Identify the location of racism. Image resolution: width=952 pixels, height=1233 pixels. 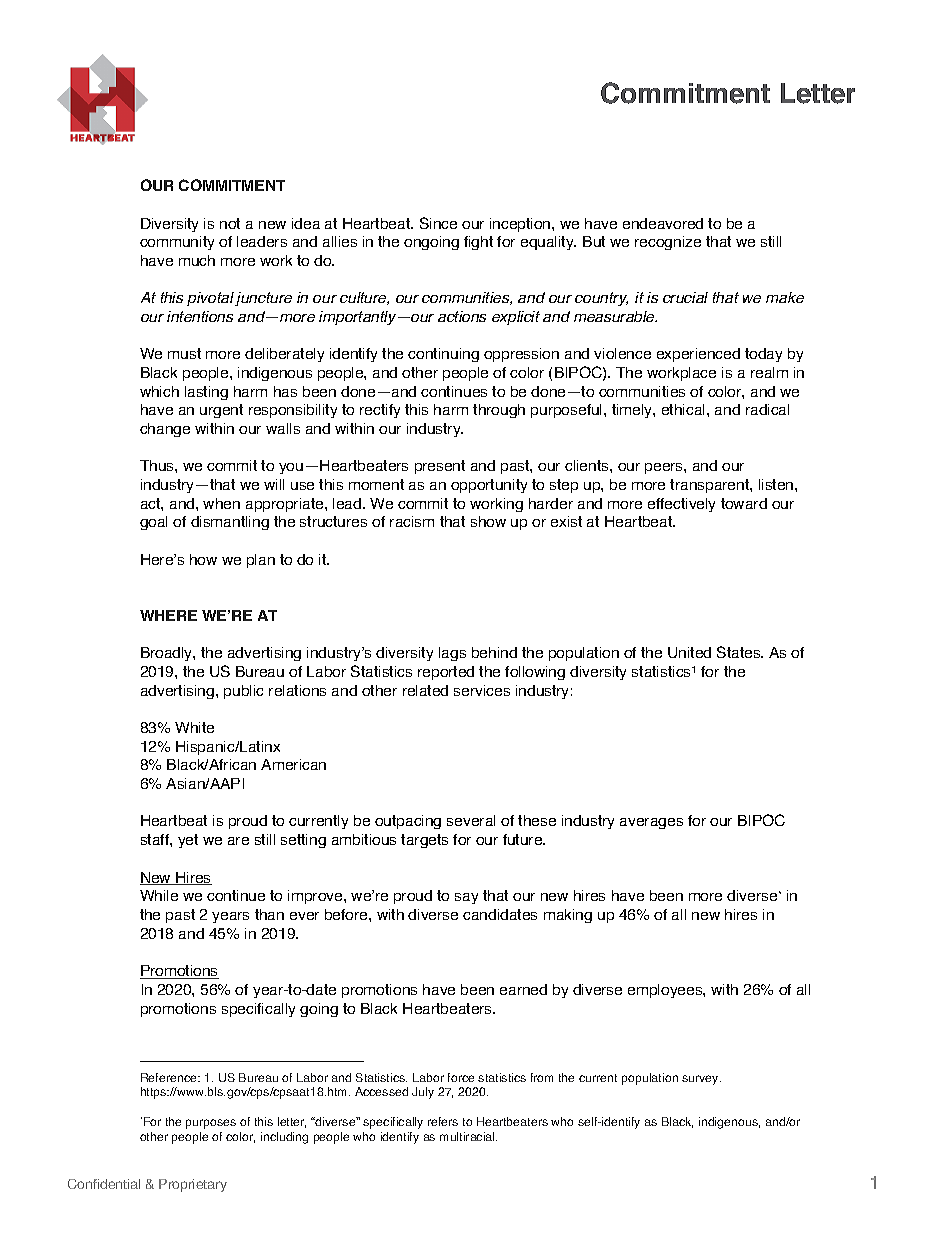
(412, 521).
